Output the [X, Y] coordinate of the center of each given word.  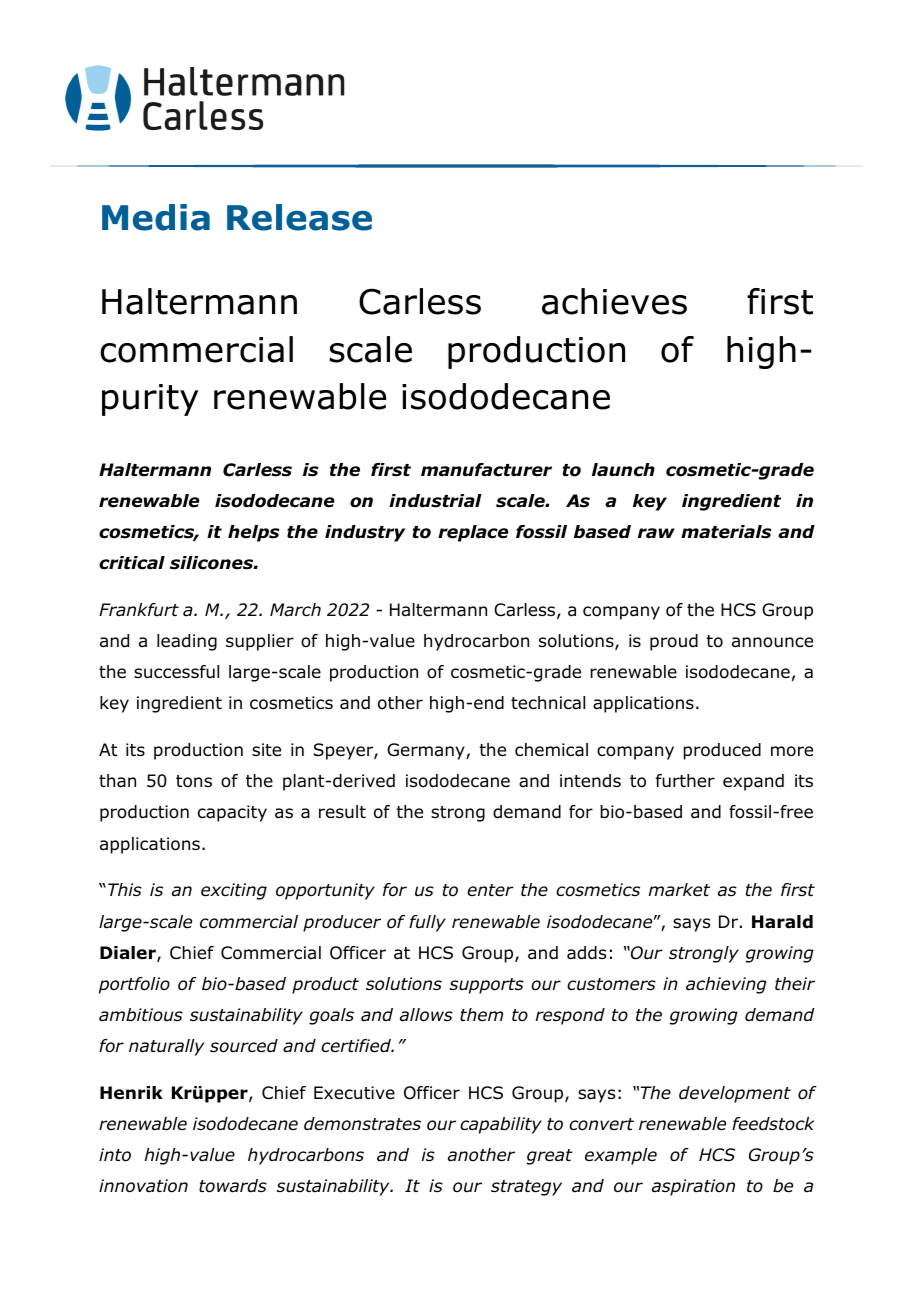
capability [501, 1125]
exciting [234, 891]
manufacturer [486, 470]
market [679, 890]
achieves [614, 301]
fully [427, 923]
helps [254, 533]
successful [176, 672]
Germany [427, 751]
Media [156, 217]
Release [299, 217]
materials [726, 532]
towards [233, 1186]
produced [722, 751]
